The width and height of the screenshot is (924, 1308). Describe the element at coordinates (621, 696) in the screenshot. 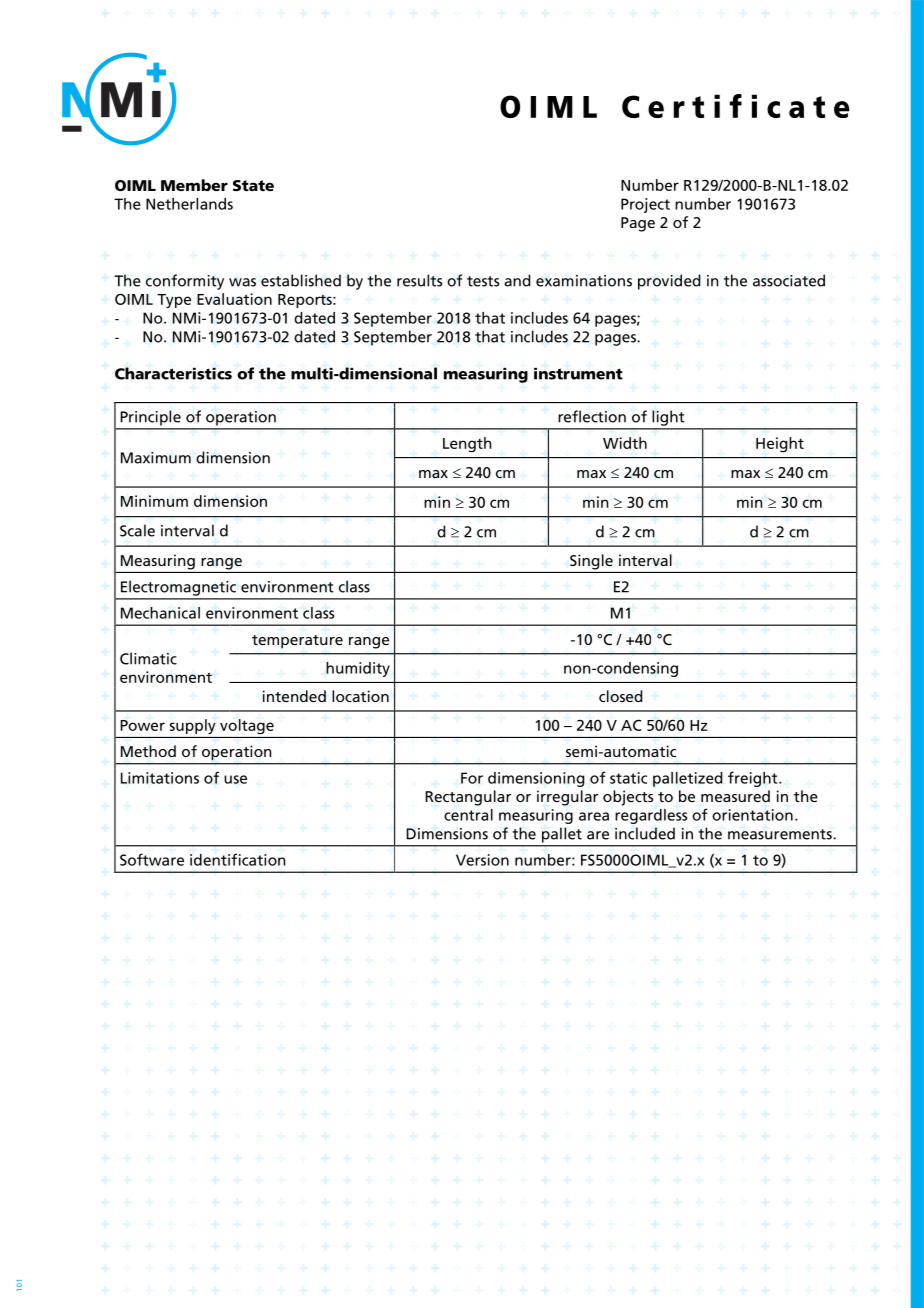

I see `closed` at that location.
